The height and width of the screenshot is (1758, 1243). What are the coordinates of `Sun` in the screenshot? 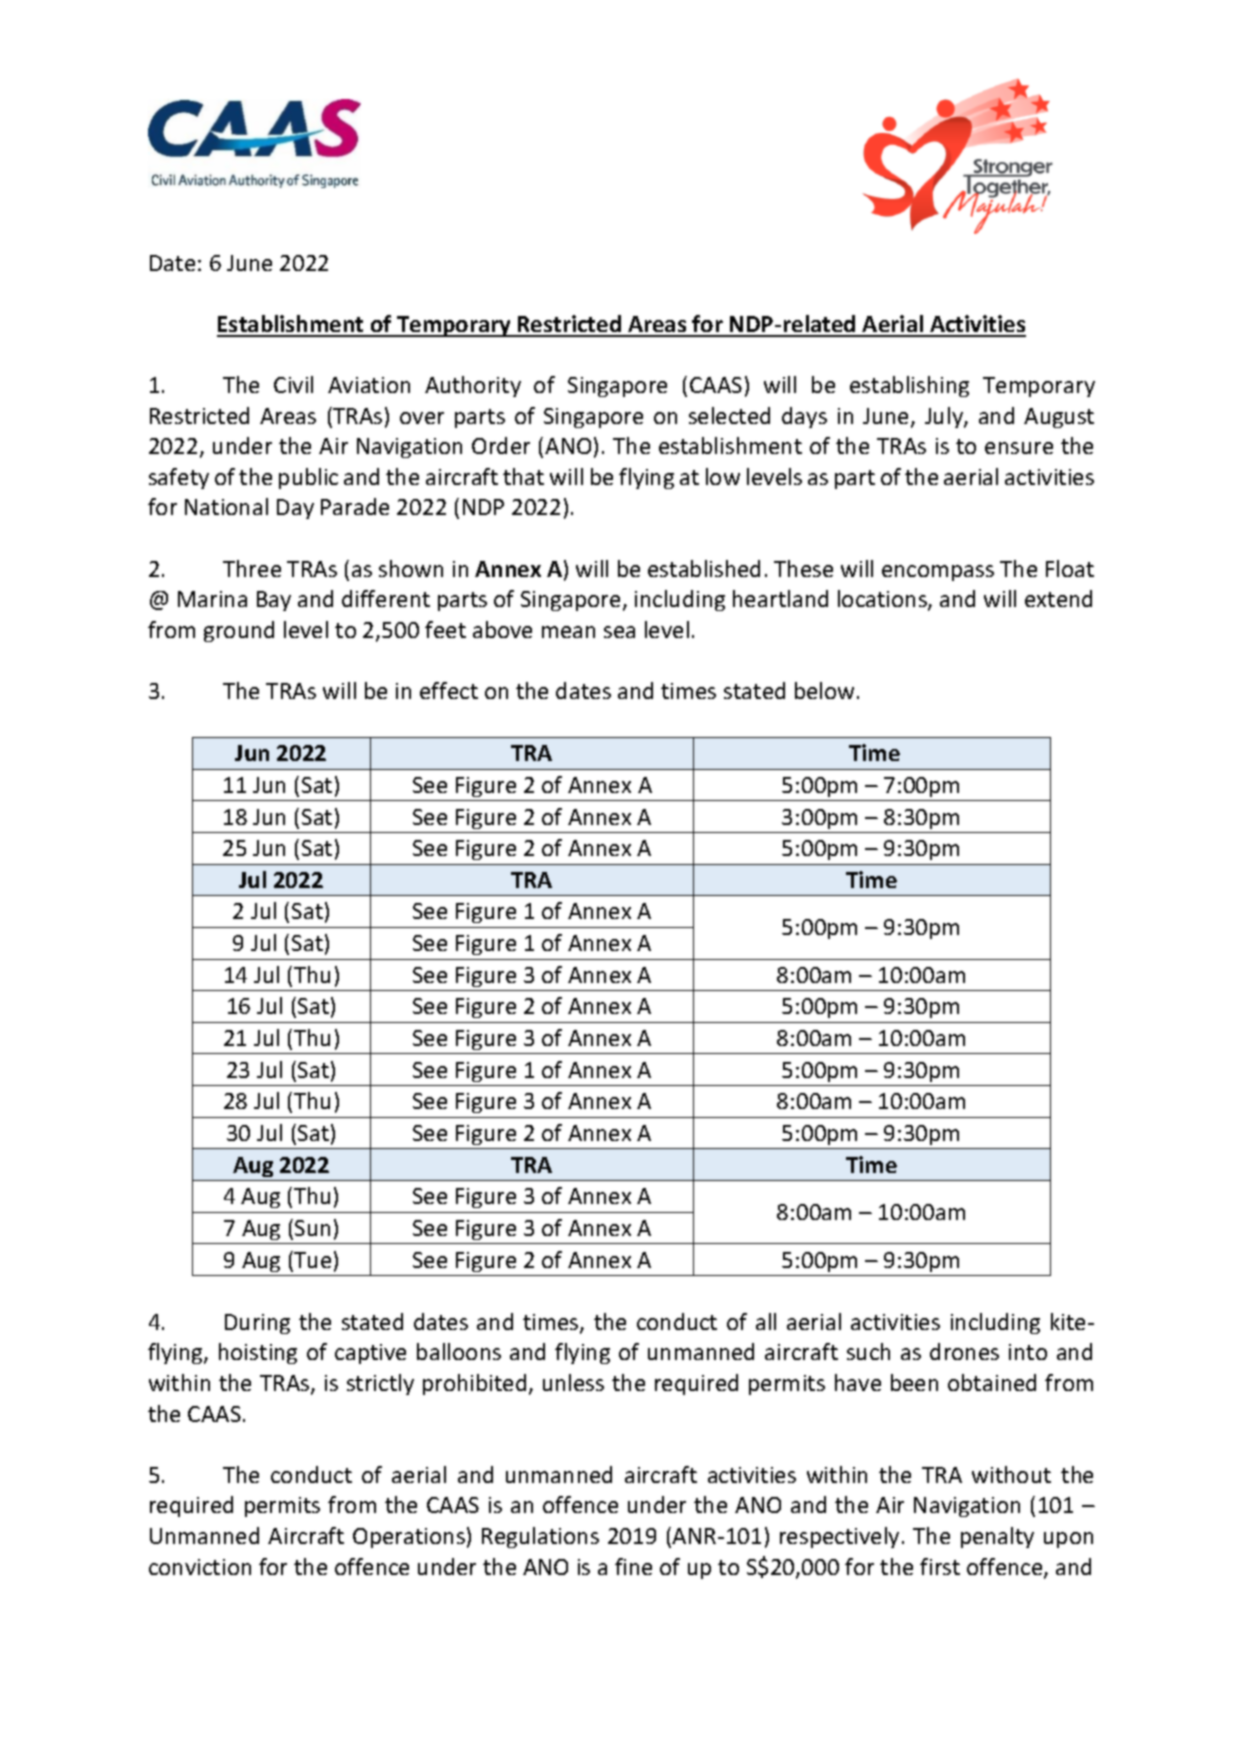 It's located at (312, 1228).
